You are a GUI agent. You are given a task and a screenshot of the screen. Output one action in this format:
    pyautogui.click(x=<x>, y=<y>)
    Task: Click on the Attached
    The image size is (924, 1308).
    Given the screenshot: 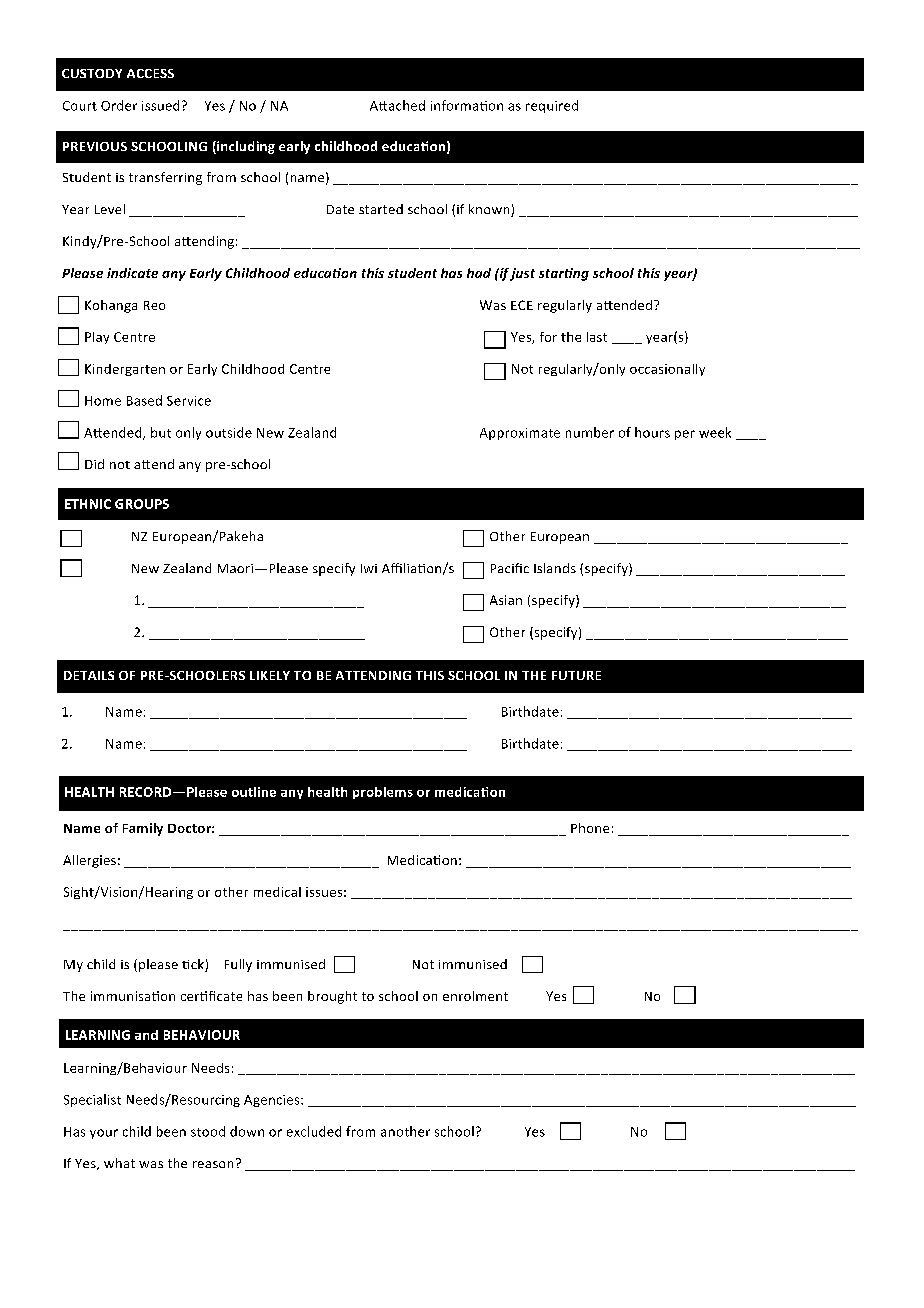 What is the action you would take?
    pyautogui.click(x=397, y=105)
